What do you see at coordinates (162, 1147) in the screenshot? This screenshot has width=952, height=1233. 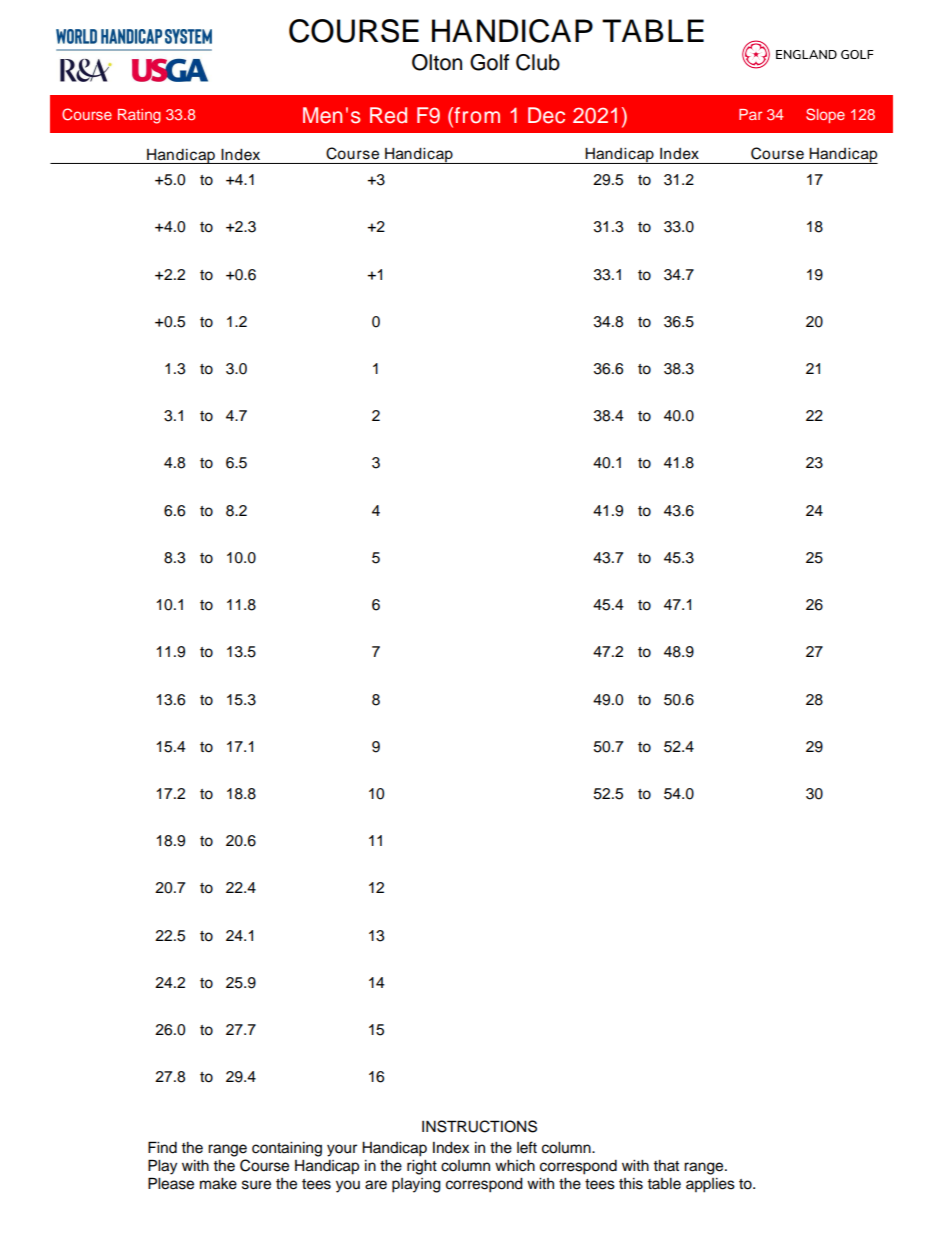 I see `Find` at bounding box center [162, 1147].
